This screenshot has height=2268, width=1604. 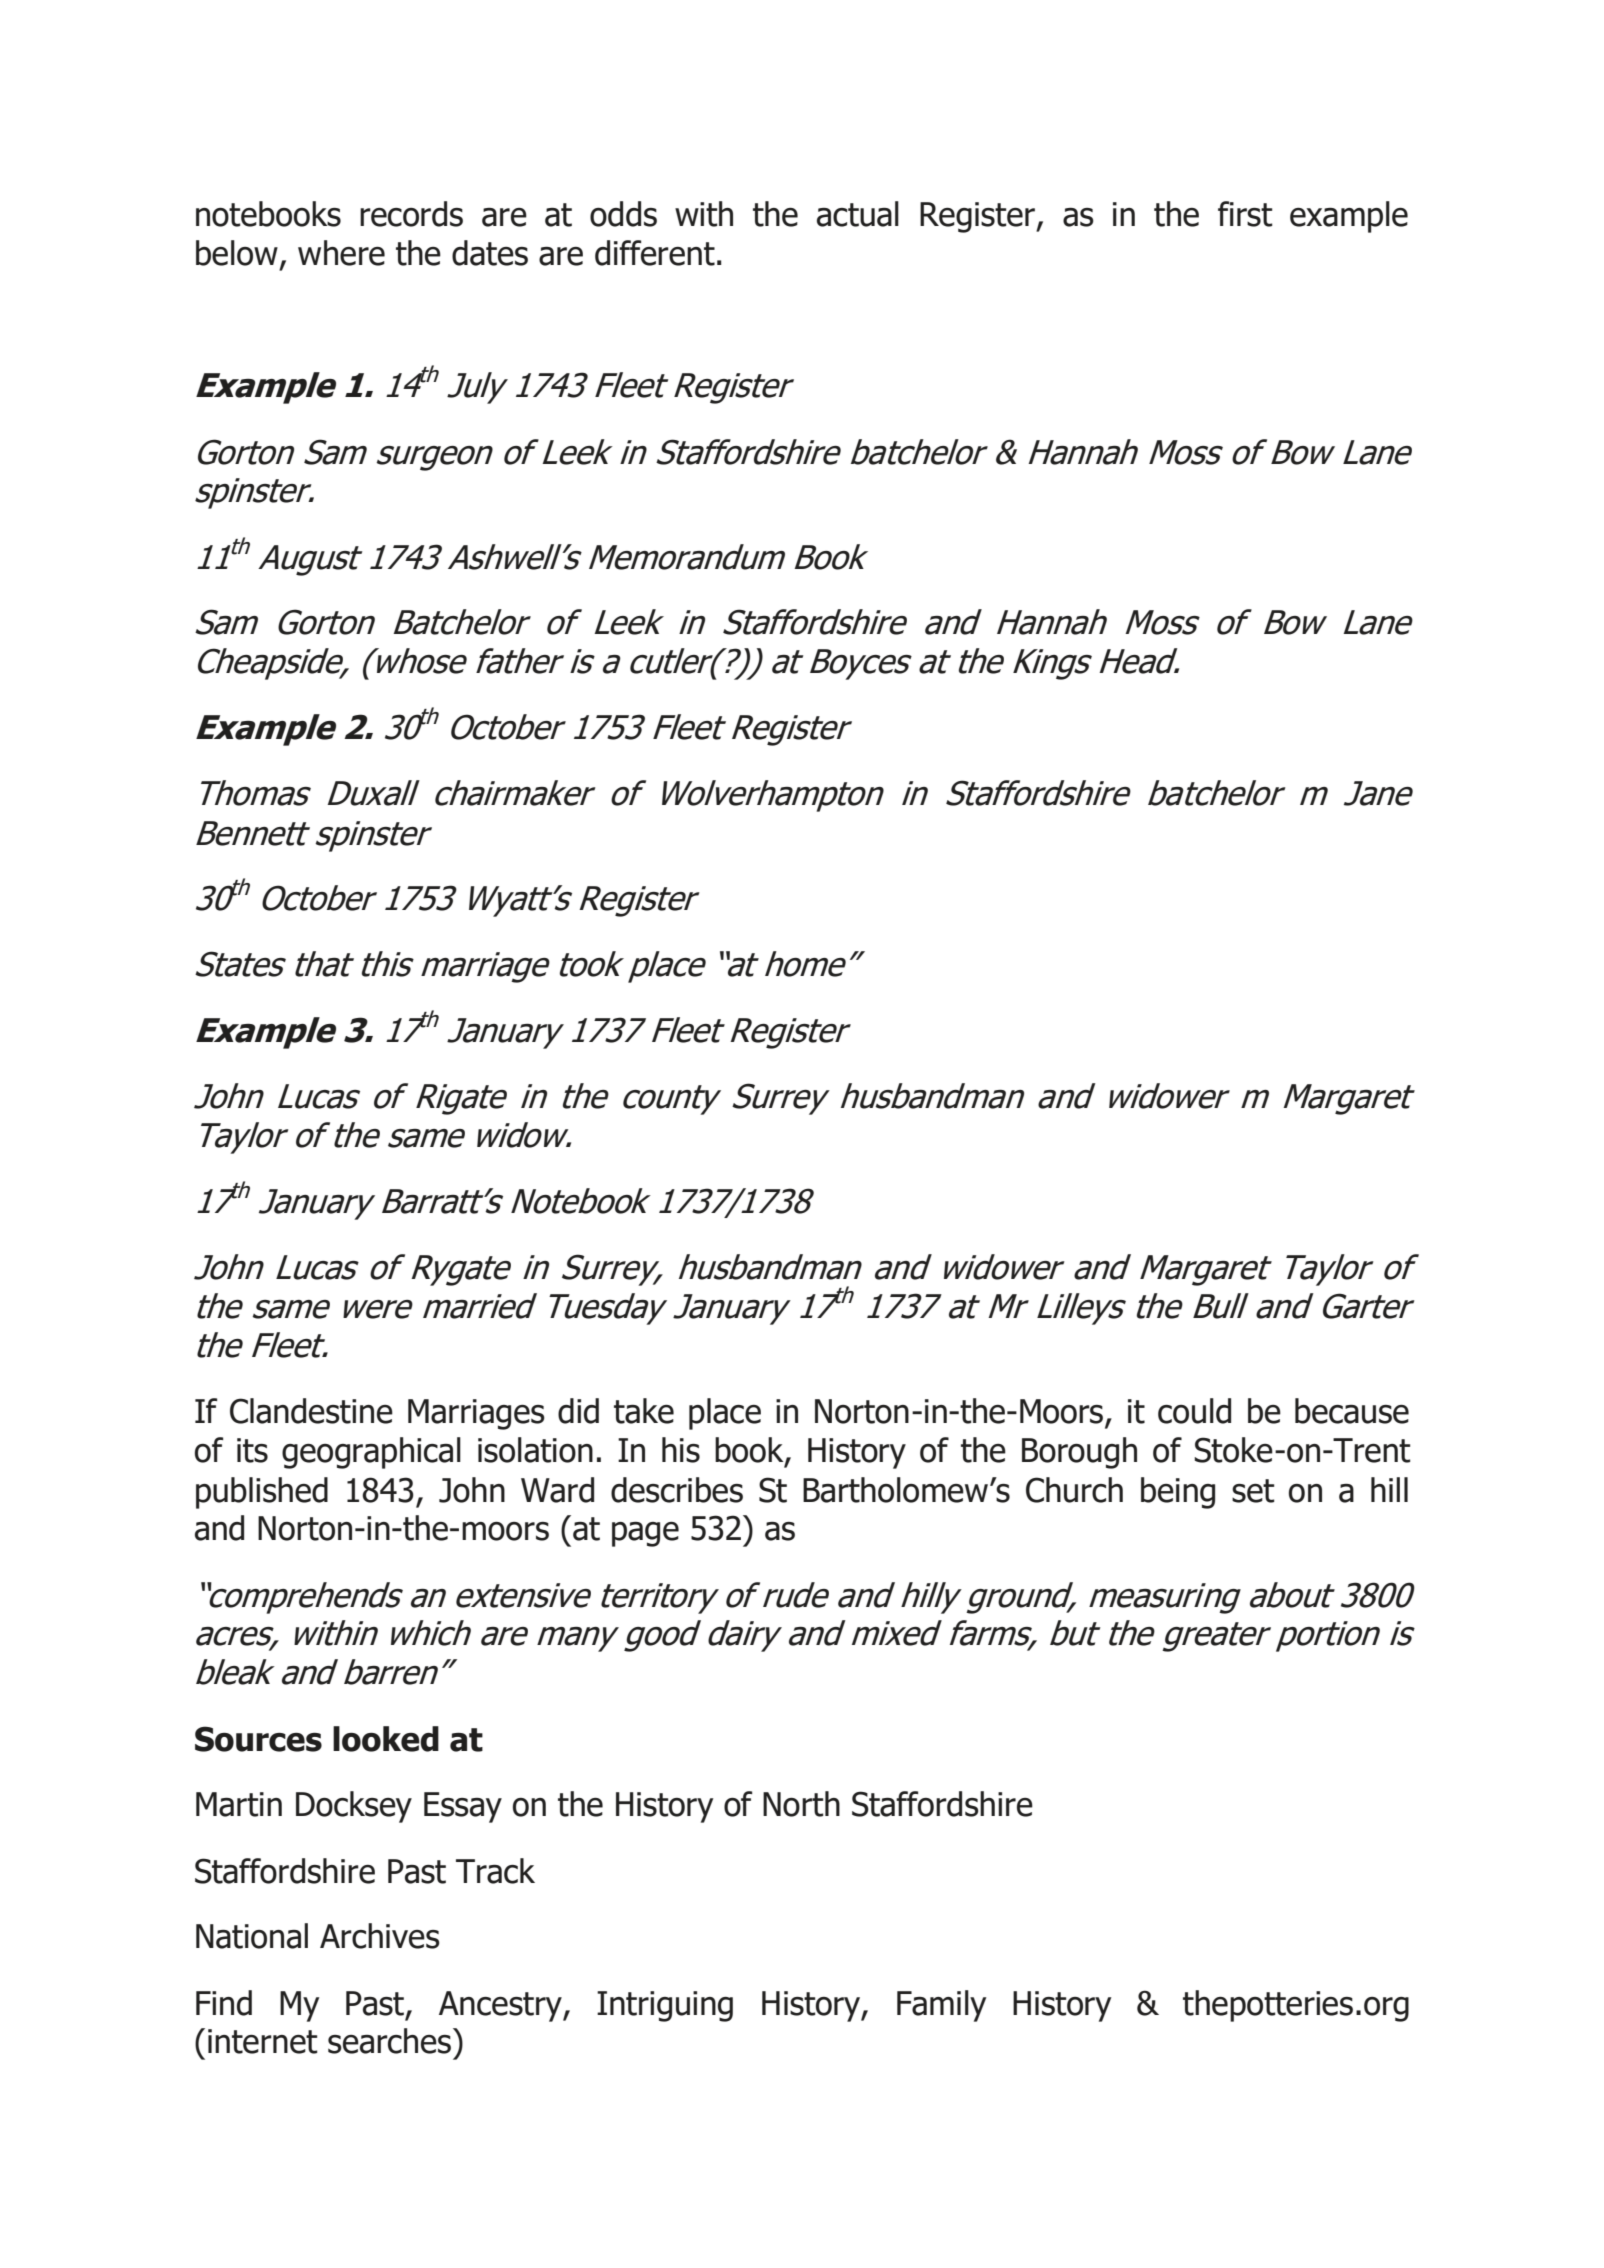 What do you see at coordinates (665, 2006) in the screenshot?
I see `Intriguing` at bounding box center [665, 2006].
